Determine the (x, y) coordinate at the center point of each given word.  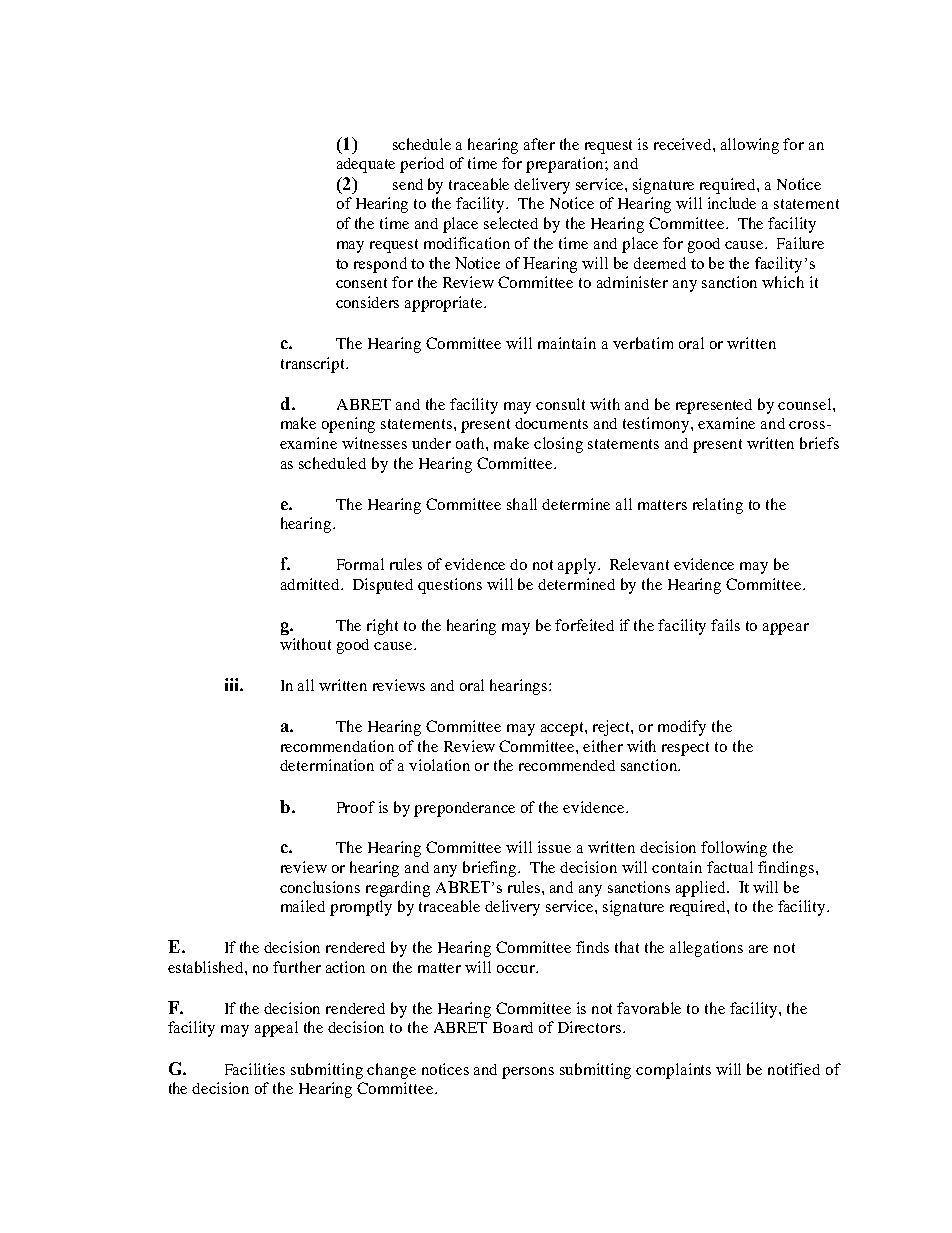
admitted (311, 584)
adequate (366, 165)
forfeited (584, 625)
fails (725, 625)
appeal (276, 1029)
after (539, 144)
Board (513, 1027)
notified (794, 1069)
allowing (750, 146)
